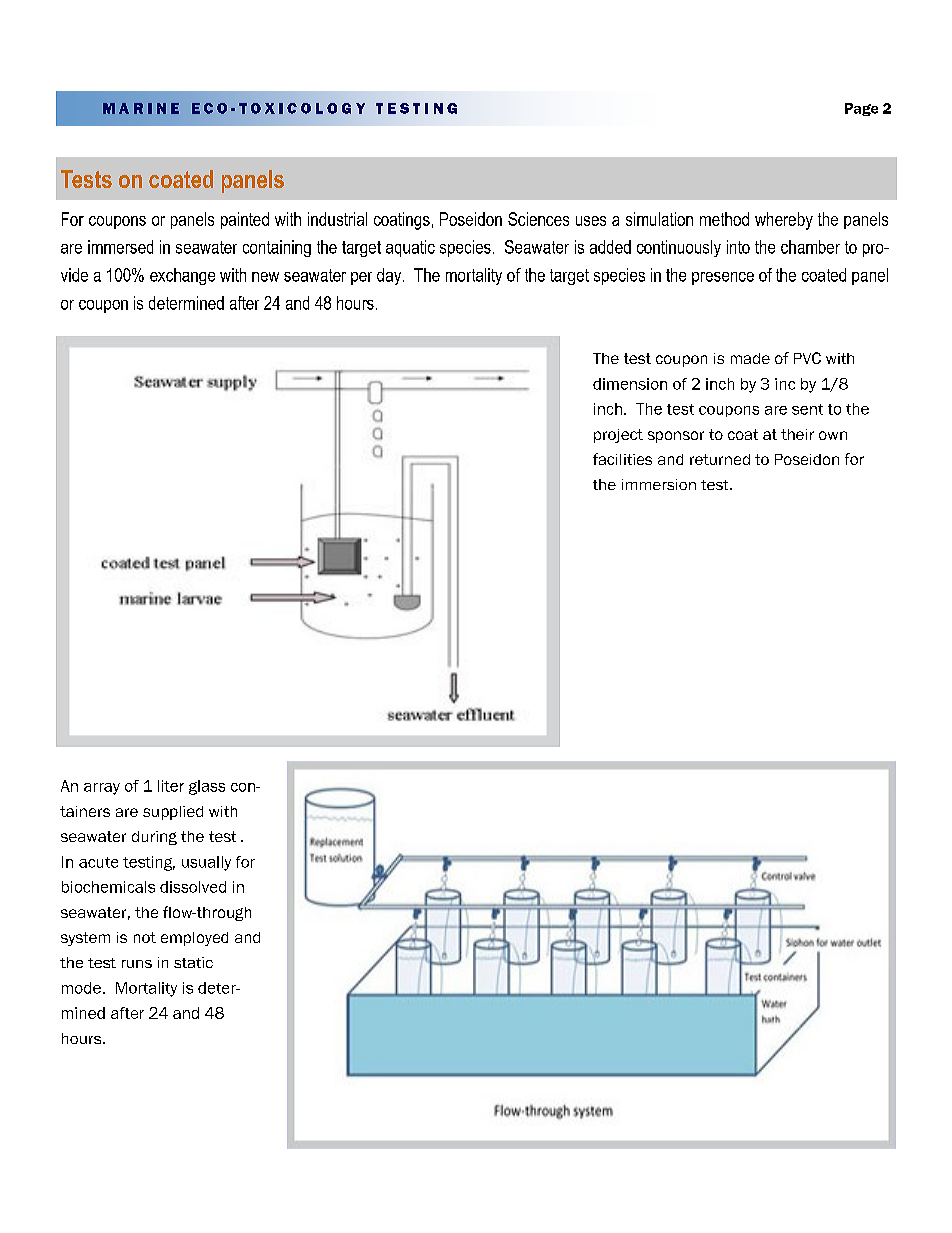  I want to click on employed, so click(194, 939).
